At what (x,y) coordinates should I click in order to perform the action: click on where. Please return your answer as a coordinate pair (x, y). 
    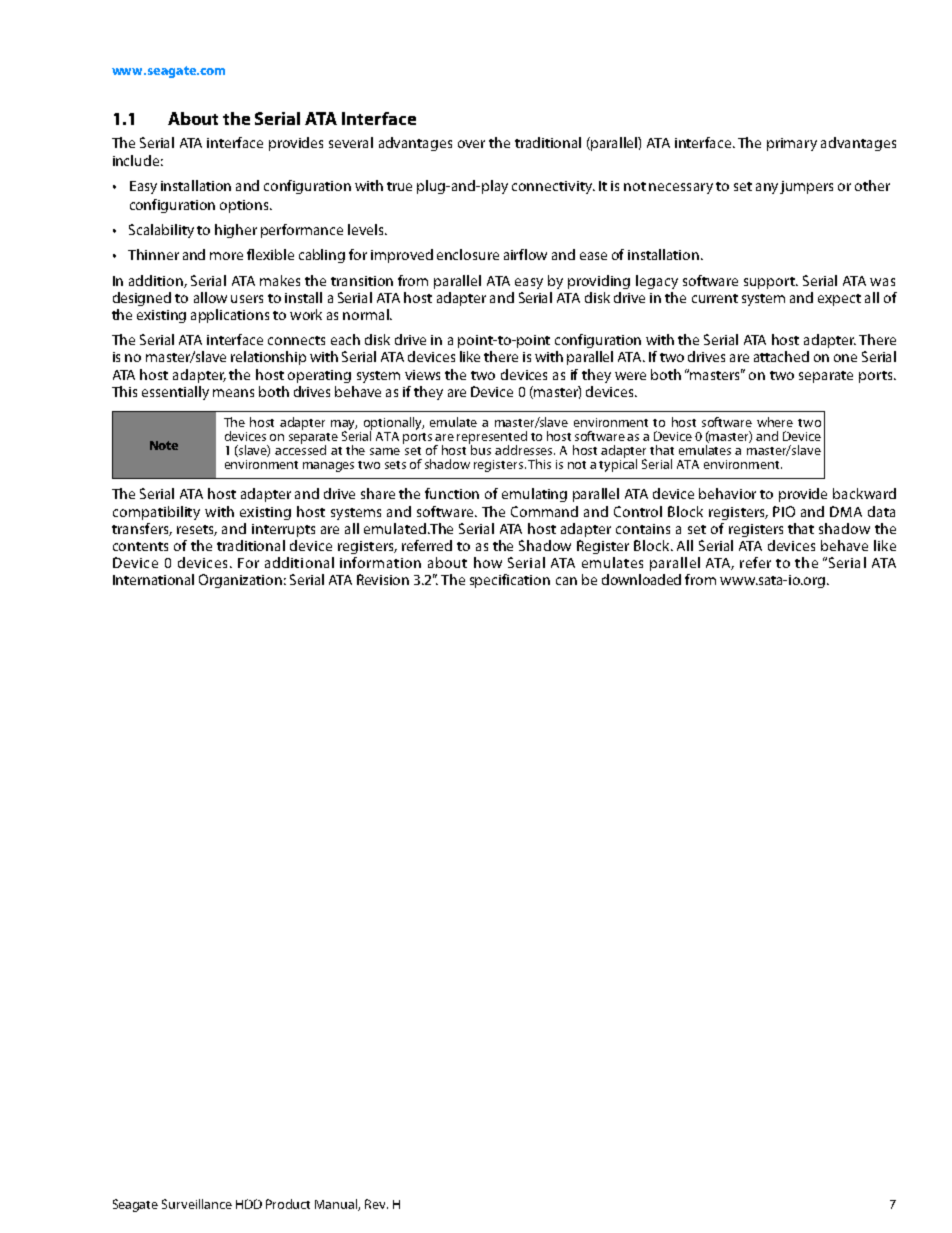
    Looking at the image, I should click on (775, 422).
